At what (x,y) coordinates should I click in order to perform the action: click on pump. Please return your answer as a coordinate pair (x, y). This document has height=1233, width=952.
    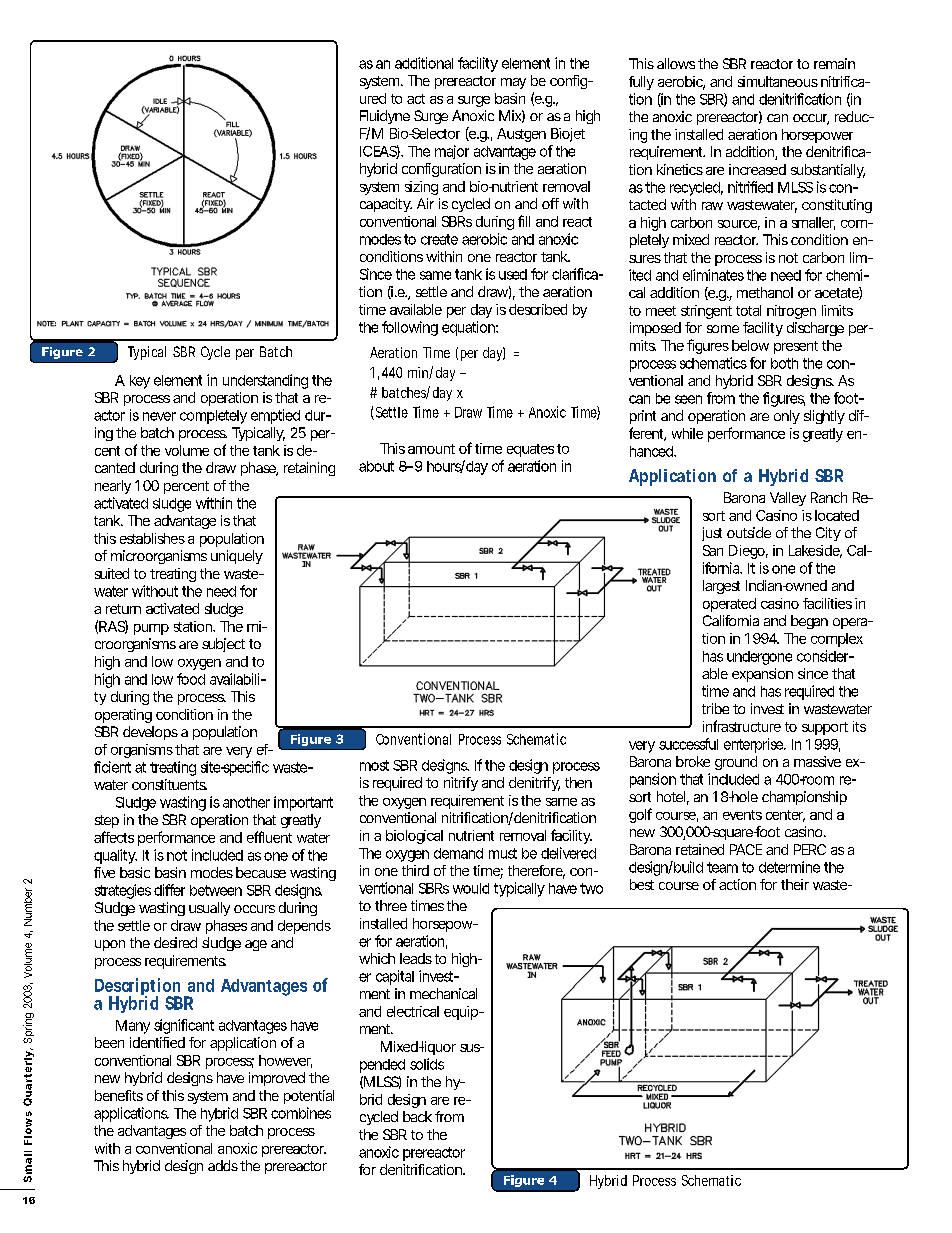
    Looking at the image, I should click on (151, 629).
